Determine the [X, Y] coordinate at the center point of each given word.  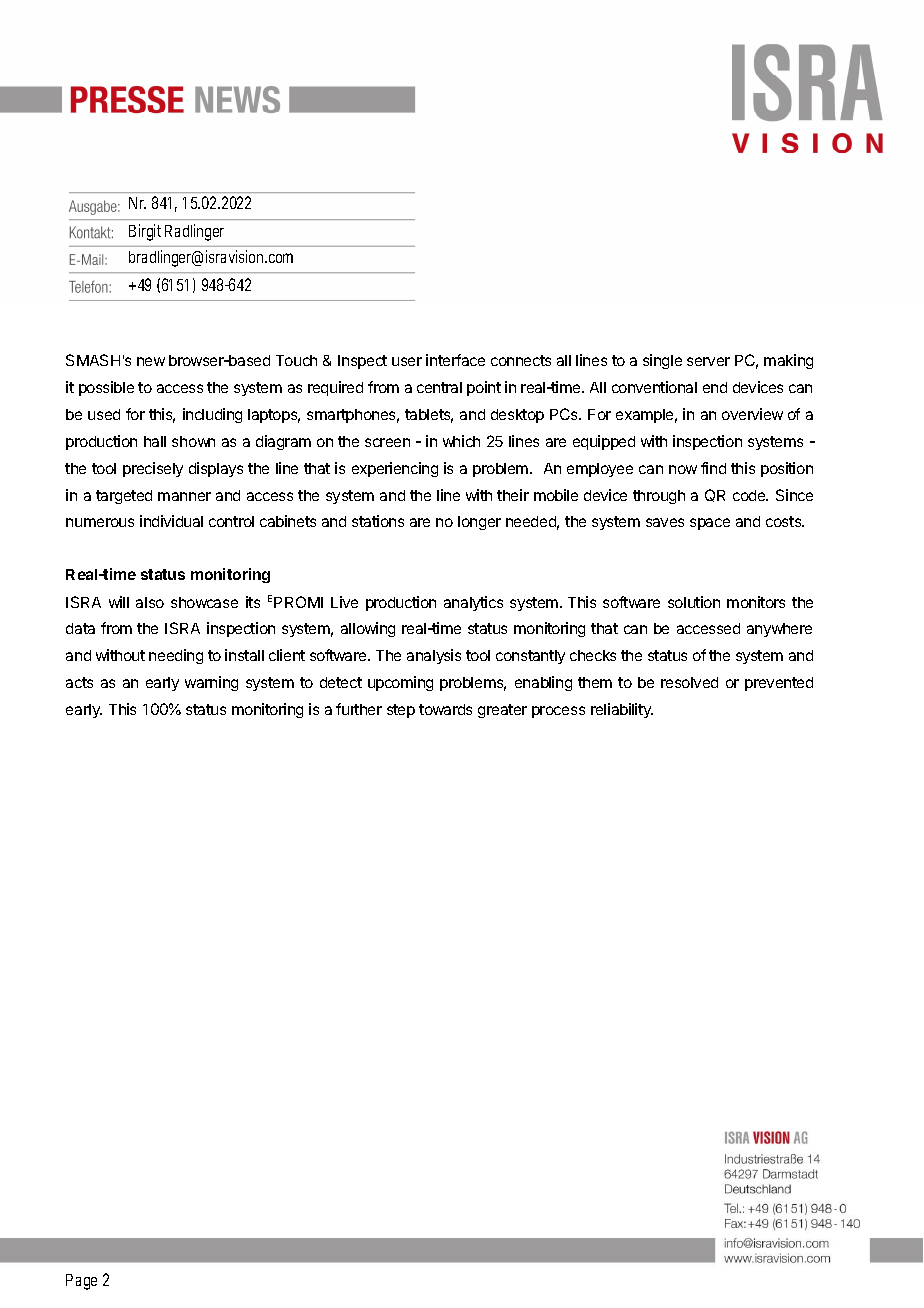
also [150, 602]
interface [455, 360]
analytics [473, 603]
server [708, 361]
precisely [153, 469]
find [713, 468]
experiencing [395, 469]
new [151, 361]
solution [694, 602]
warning [211, 683]
